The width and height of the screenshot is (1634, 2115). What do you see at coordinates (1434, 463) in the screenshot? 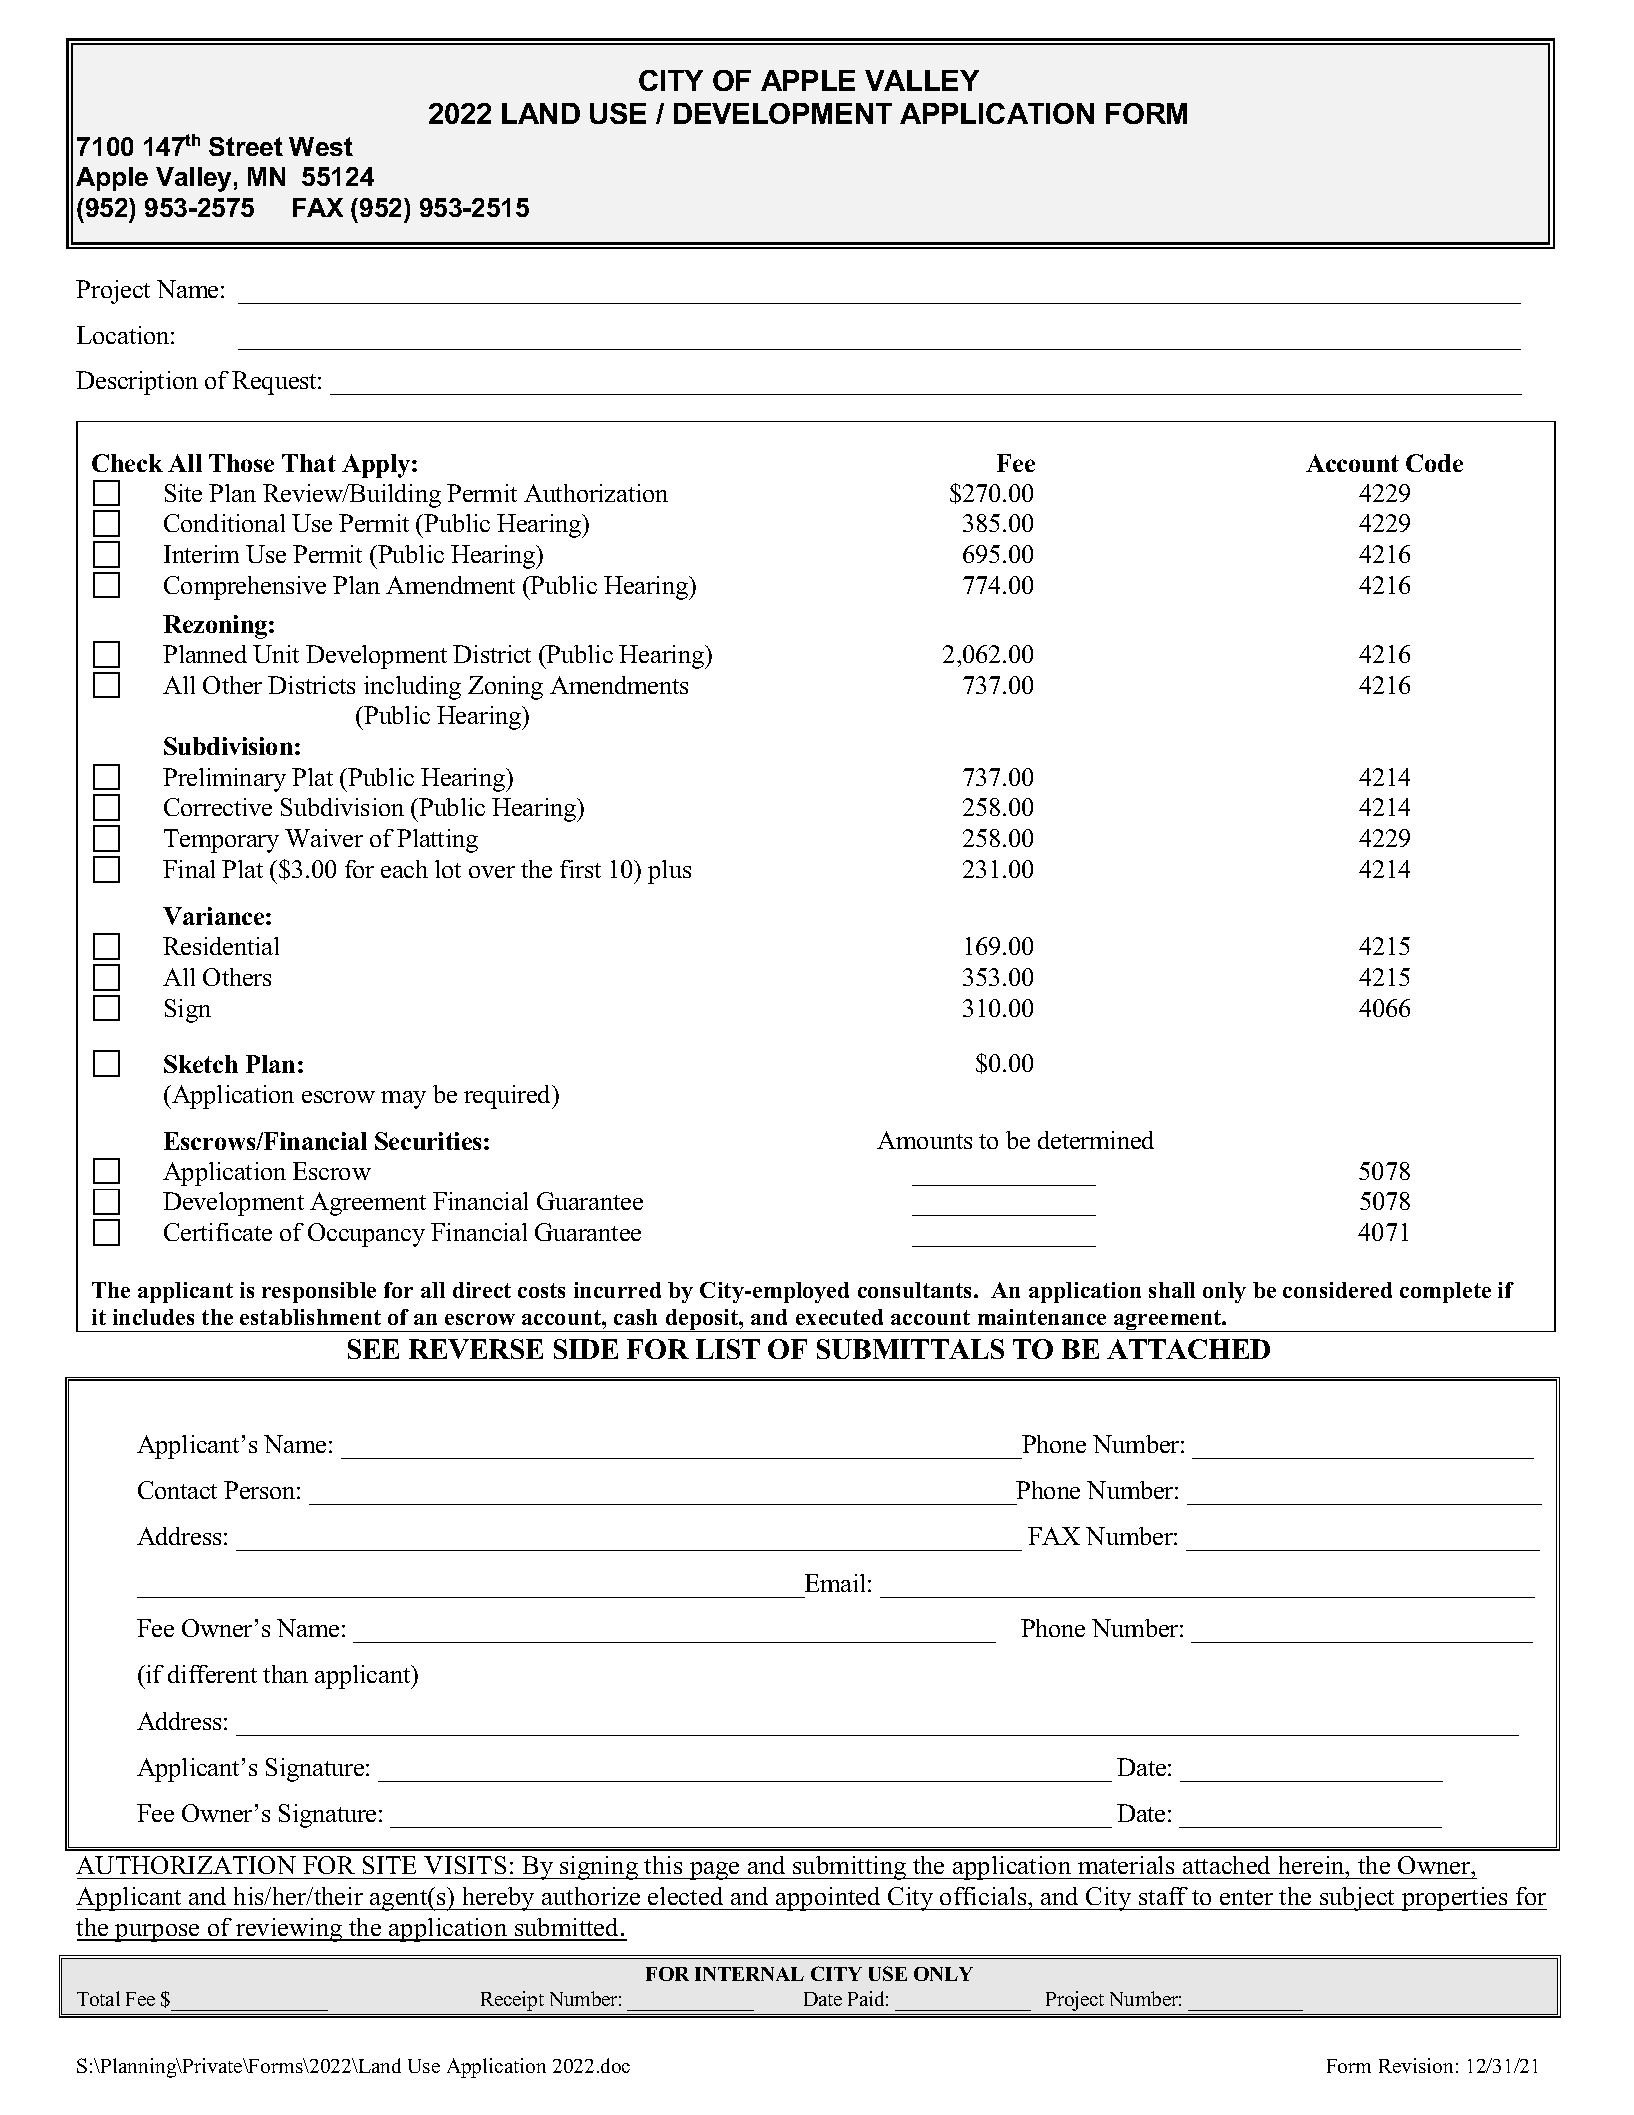
I see `Code` at bounding box center [1434, 463].
